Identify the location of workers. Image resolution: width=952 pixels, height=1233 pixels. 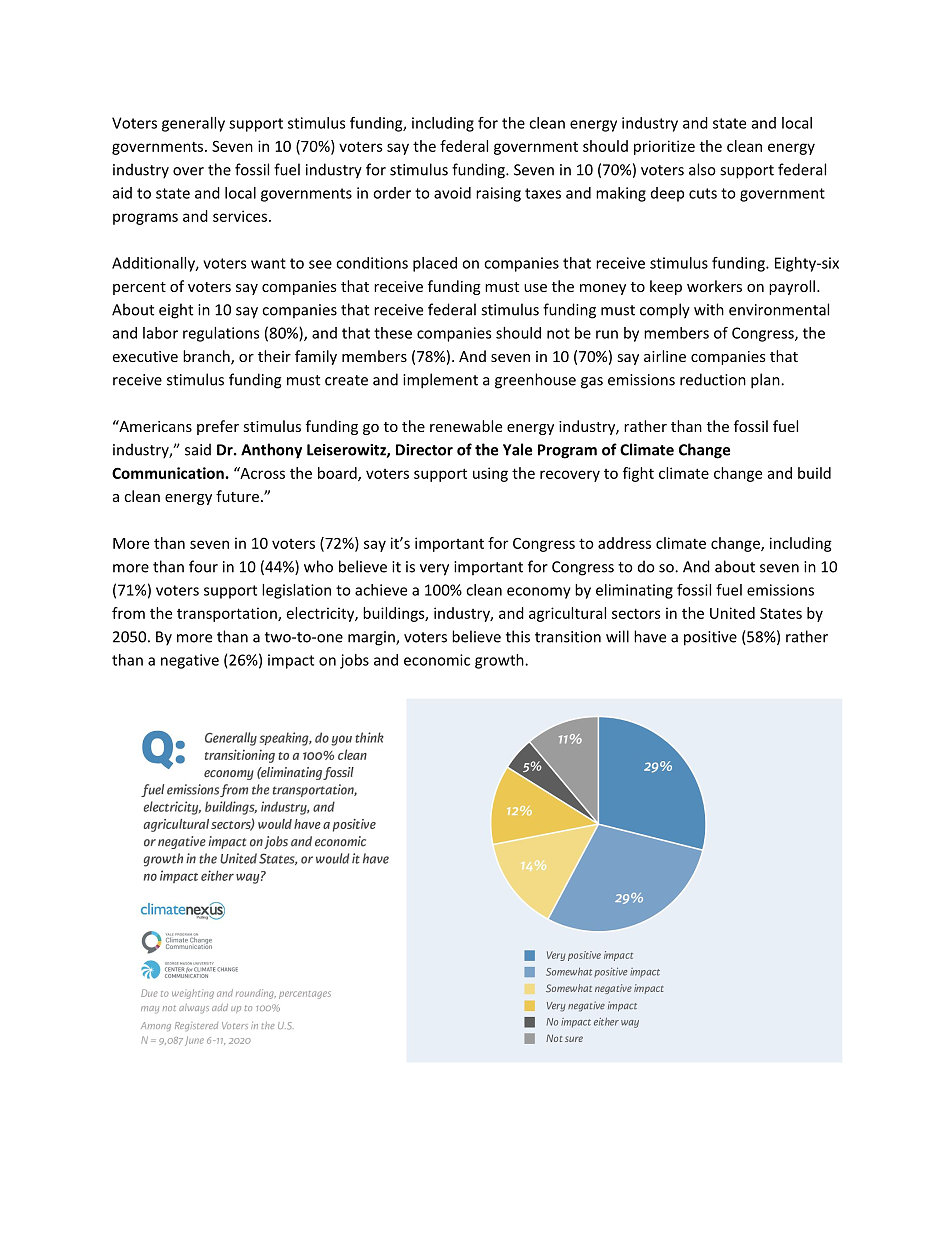
(714, 286).
